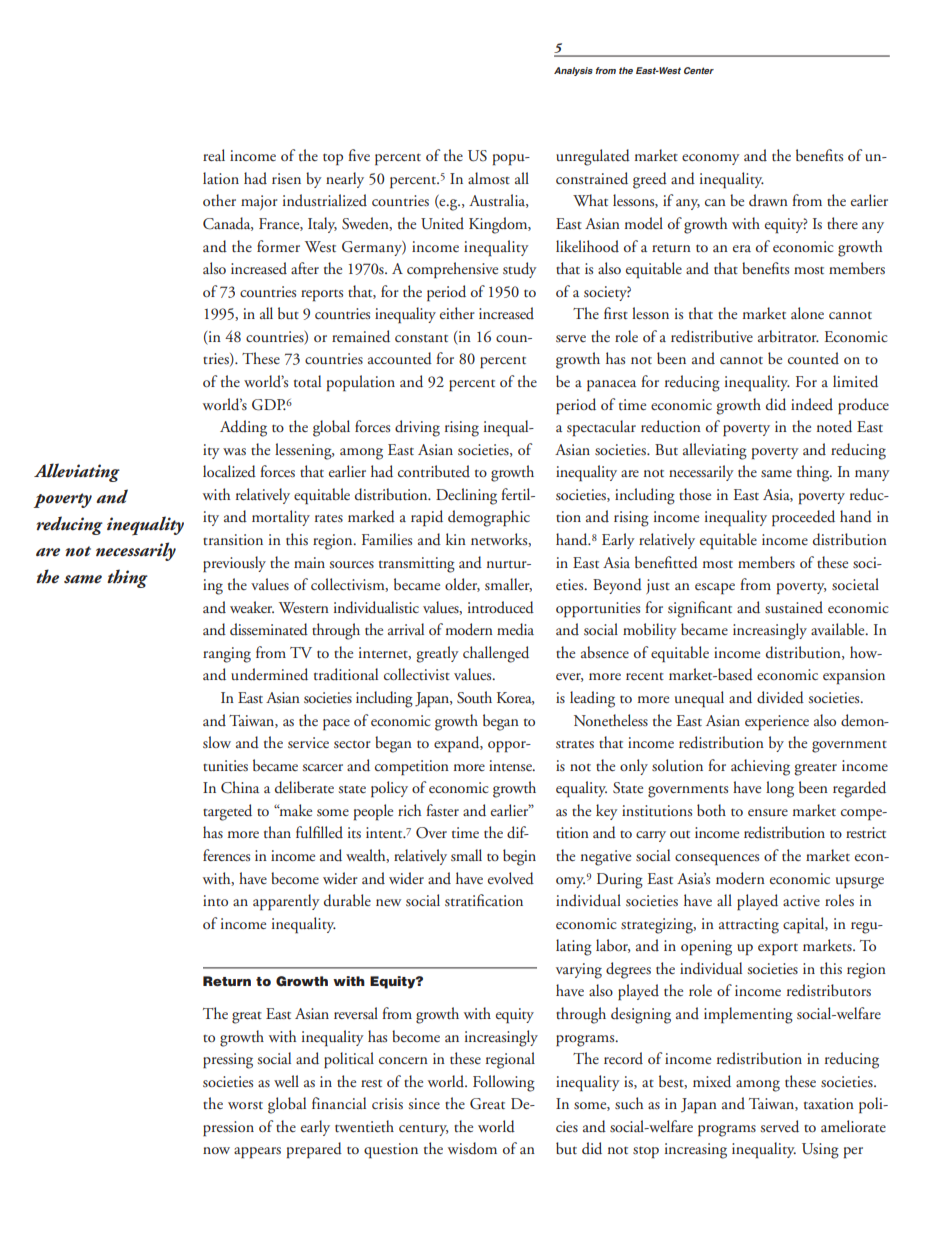 This page has height=1233, width=952. I want to click on Center, so click(699, 70).
